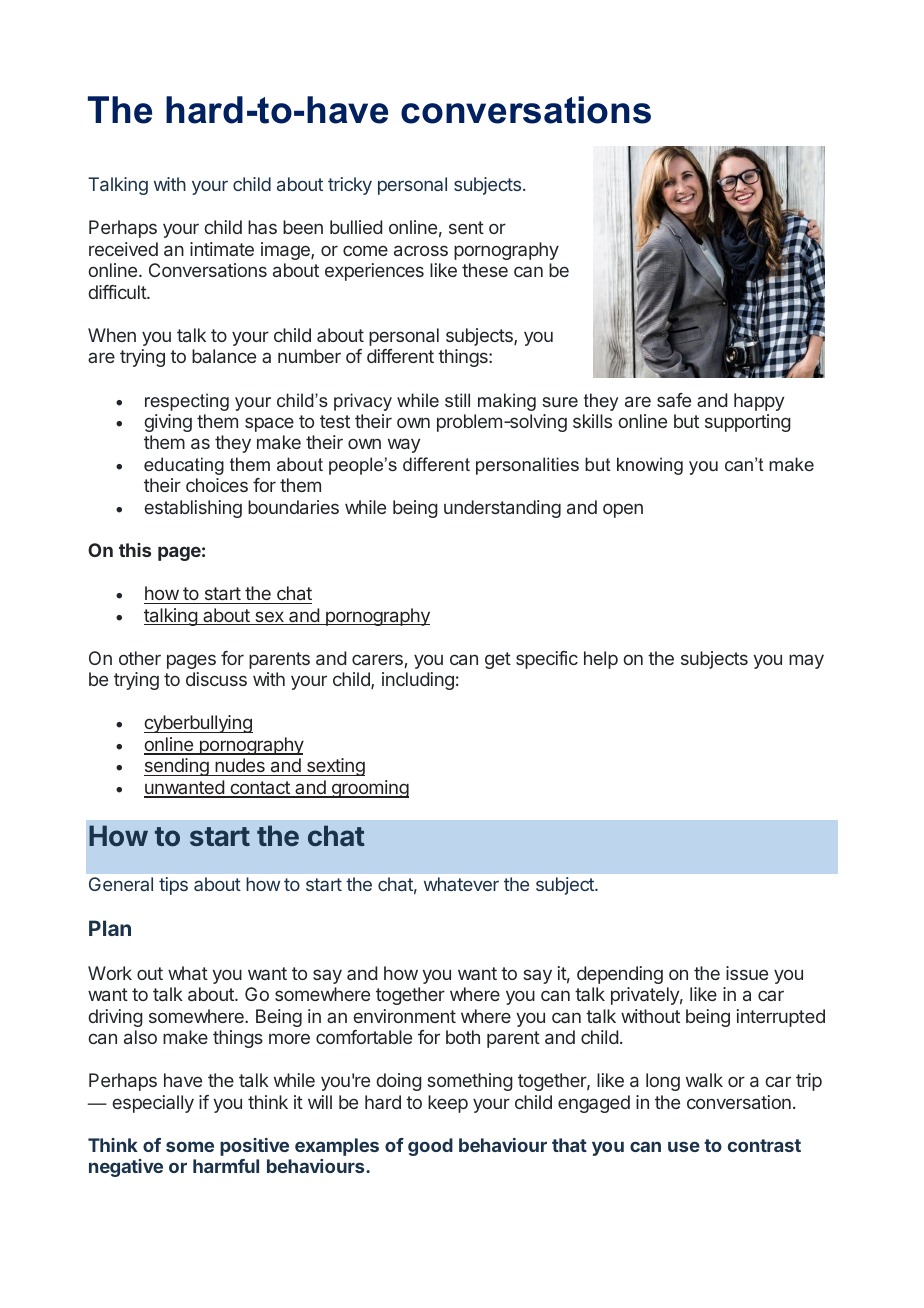  Describe the element at coordinates (193, 509) in the screenshot. I see `establishing` at that location.
